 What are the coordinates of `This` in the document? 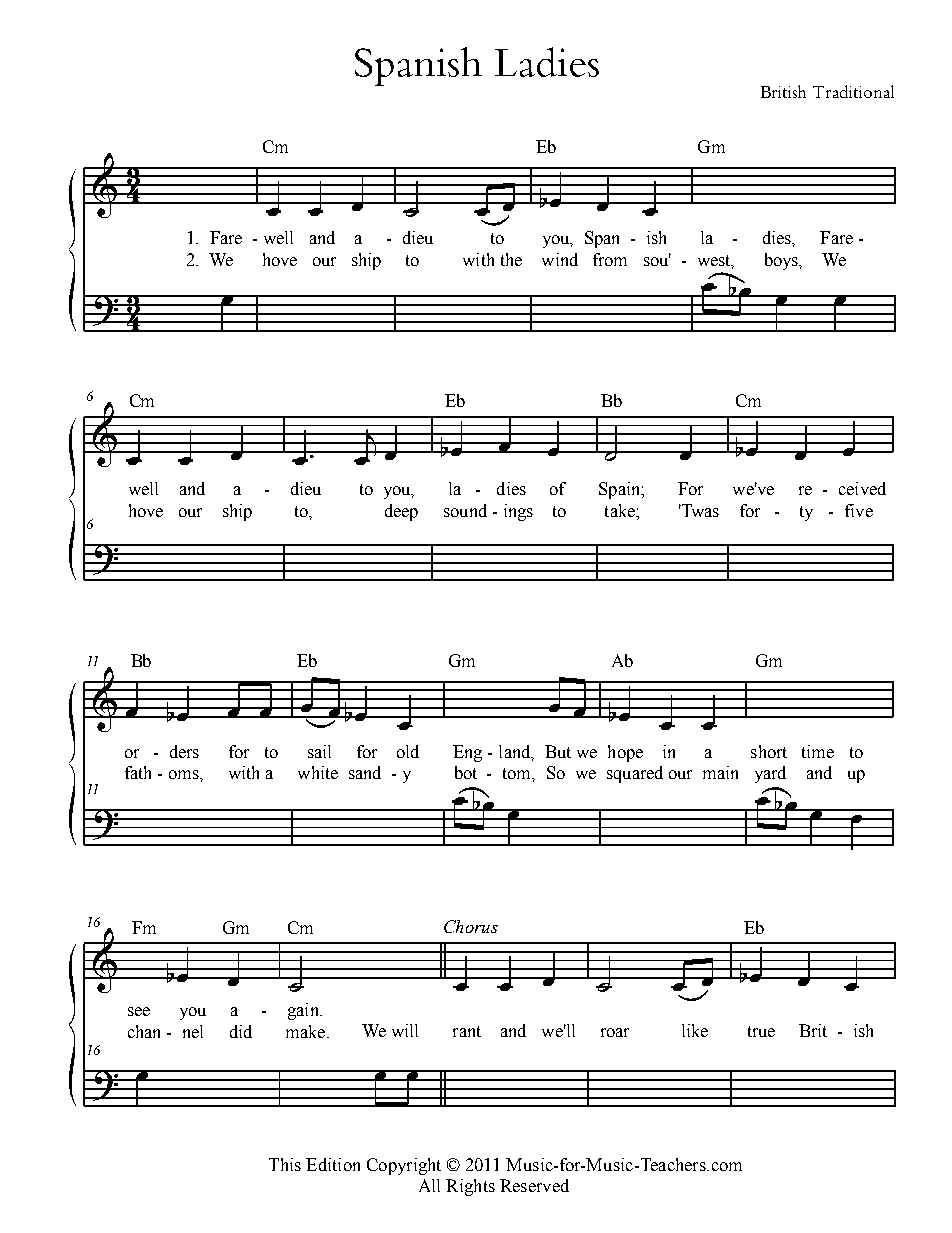 It's located at (285, 1164).
